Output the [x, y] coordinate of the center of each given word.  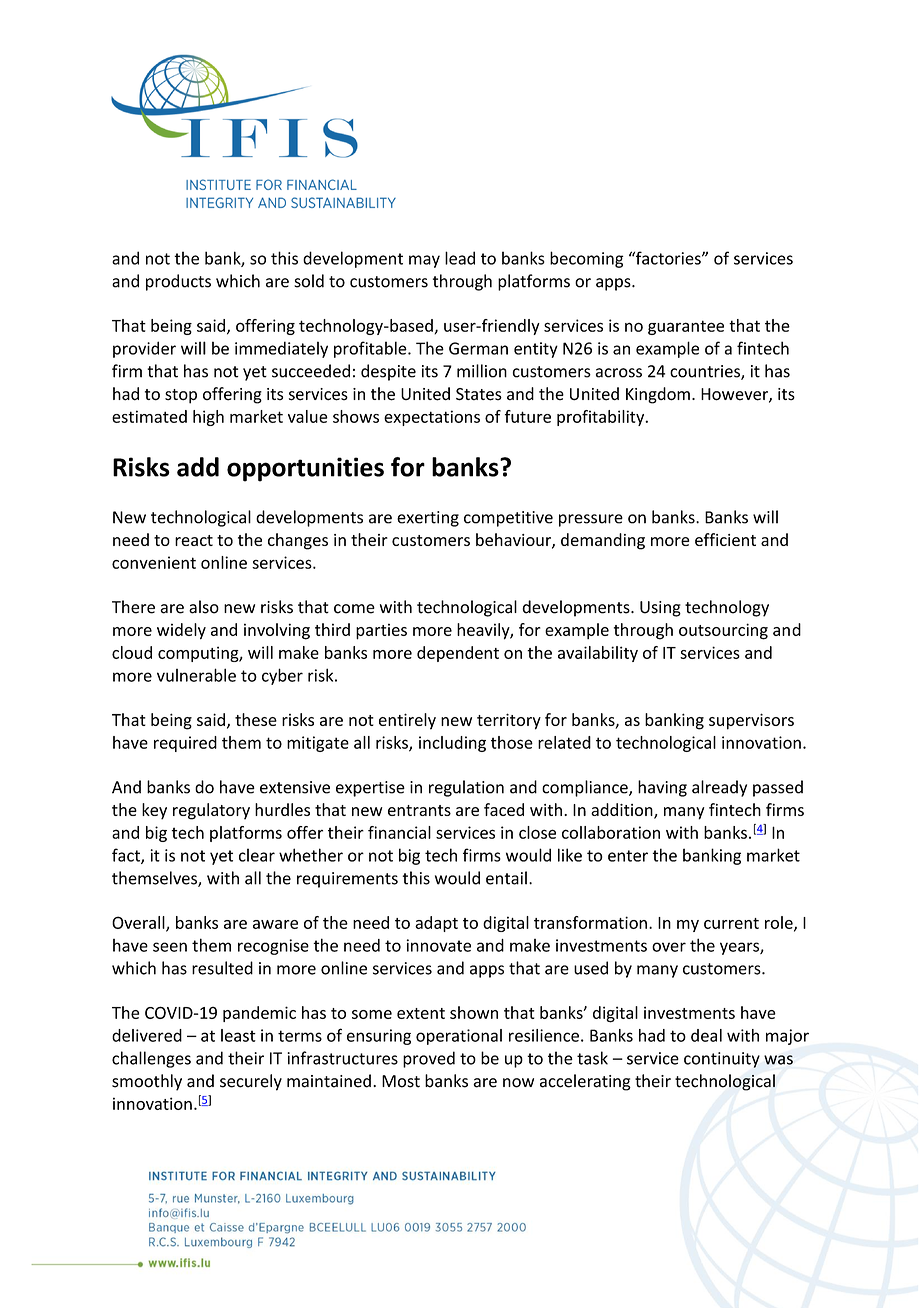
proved [429, 1059]
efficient [725, 539]
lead [460, 258]
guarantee [686, 327]
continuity [722, 1060]
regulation [466, 788]
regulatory [211, 811]
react [194, 540]
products [178, 282]
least [238, 1035]
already [719, 788]
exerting [428, 519]
